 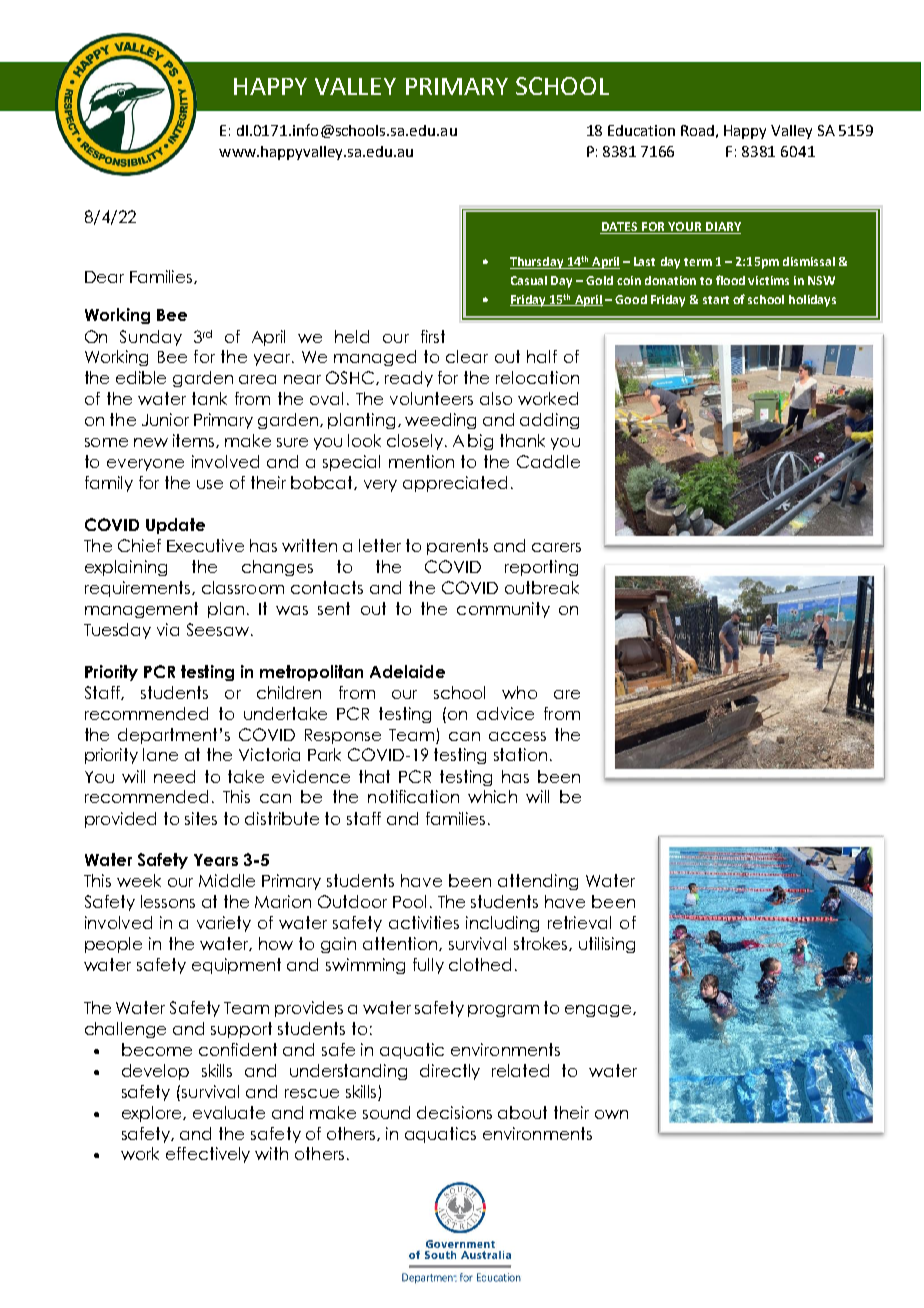 I want to click on community, so click(x=503, y=610).
